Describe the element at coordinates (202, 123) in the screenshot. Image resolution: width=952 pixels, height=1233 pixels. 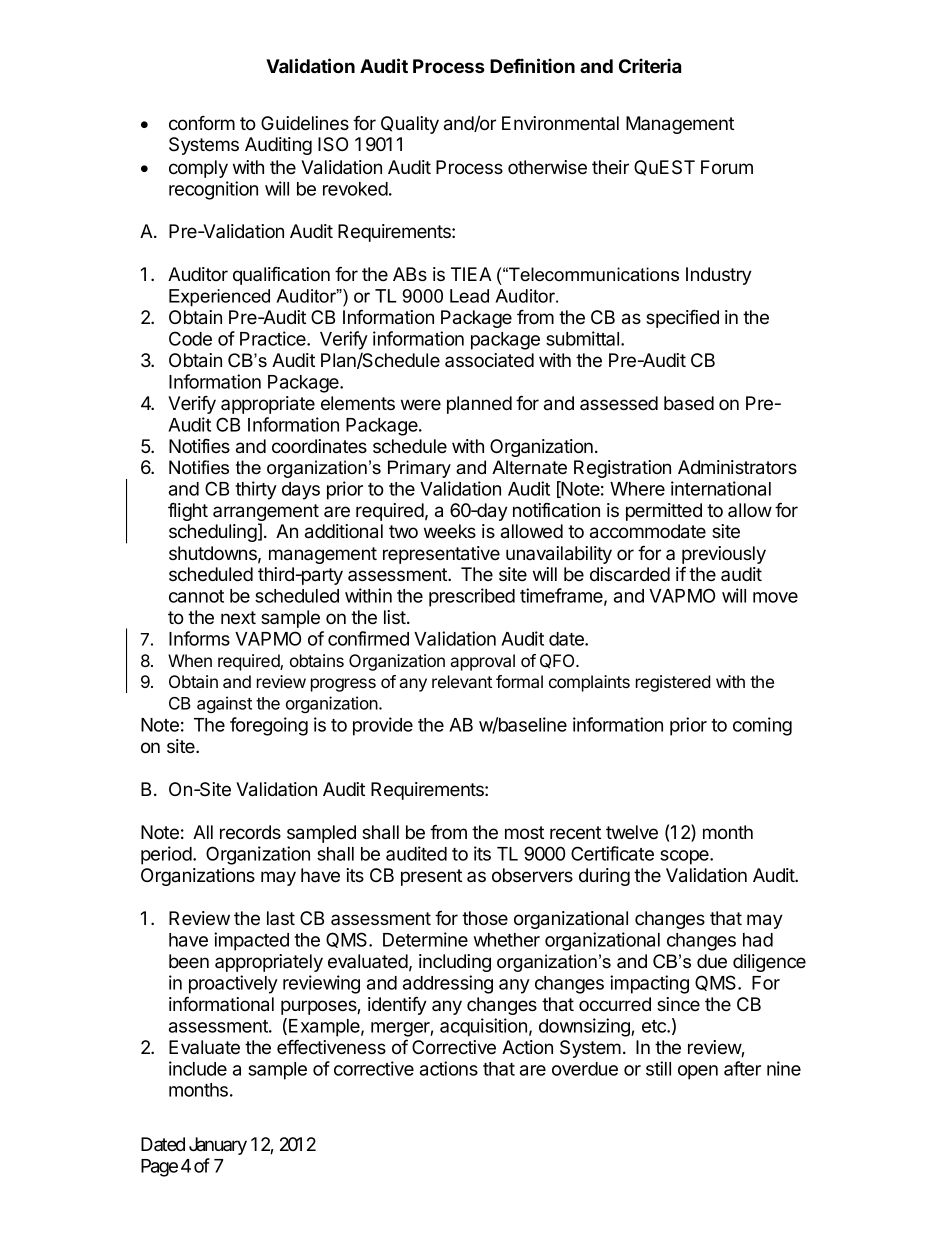
I see `conform` at that location.
